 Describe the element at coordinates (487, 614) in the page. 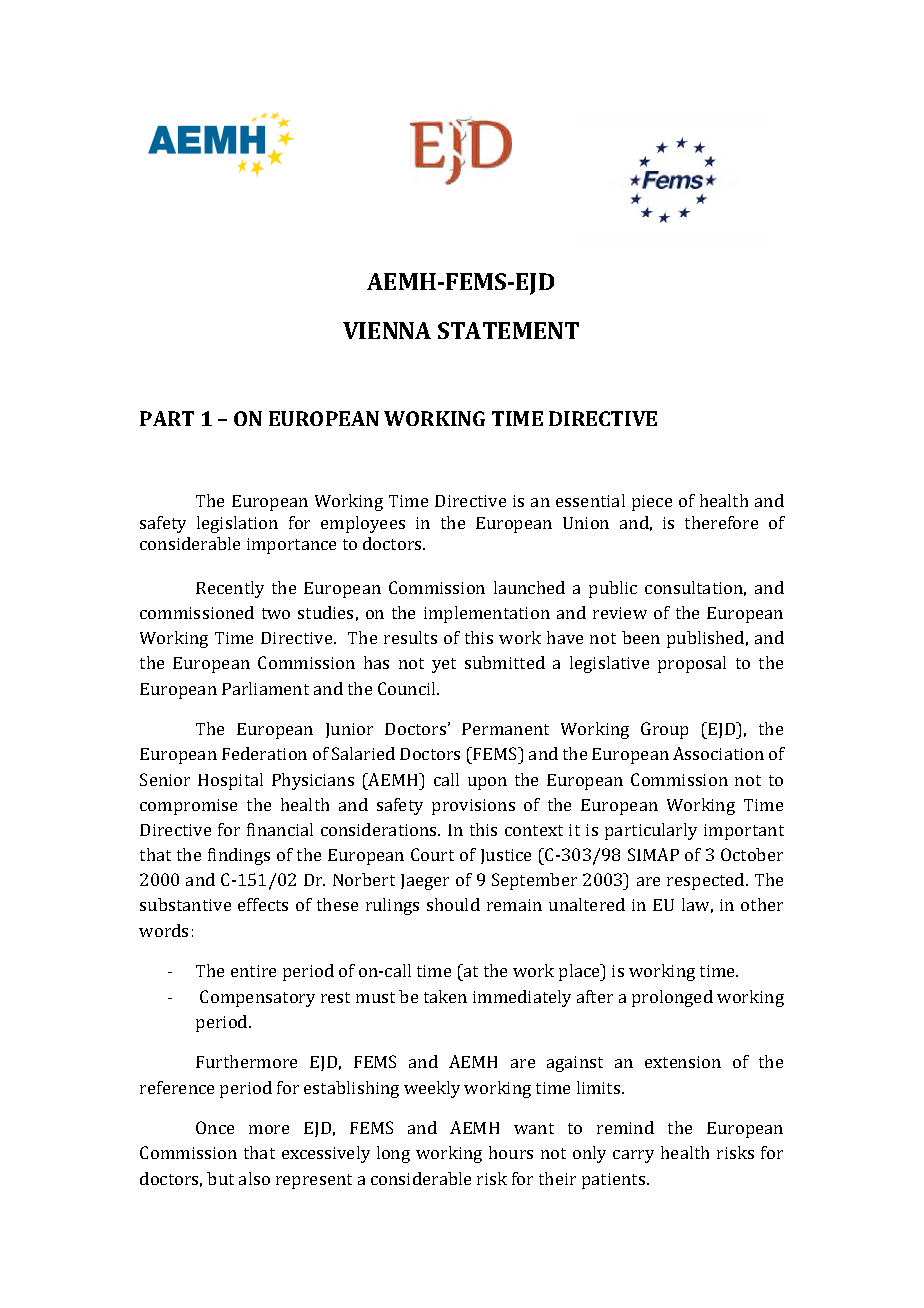

I see `implementation` at that location.
